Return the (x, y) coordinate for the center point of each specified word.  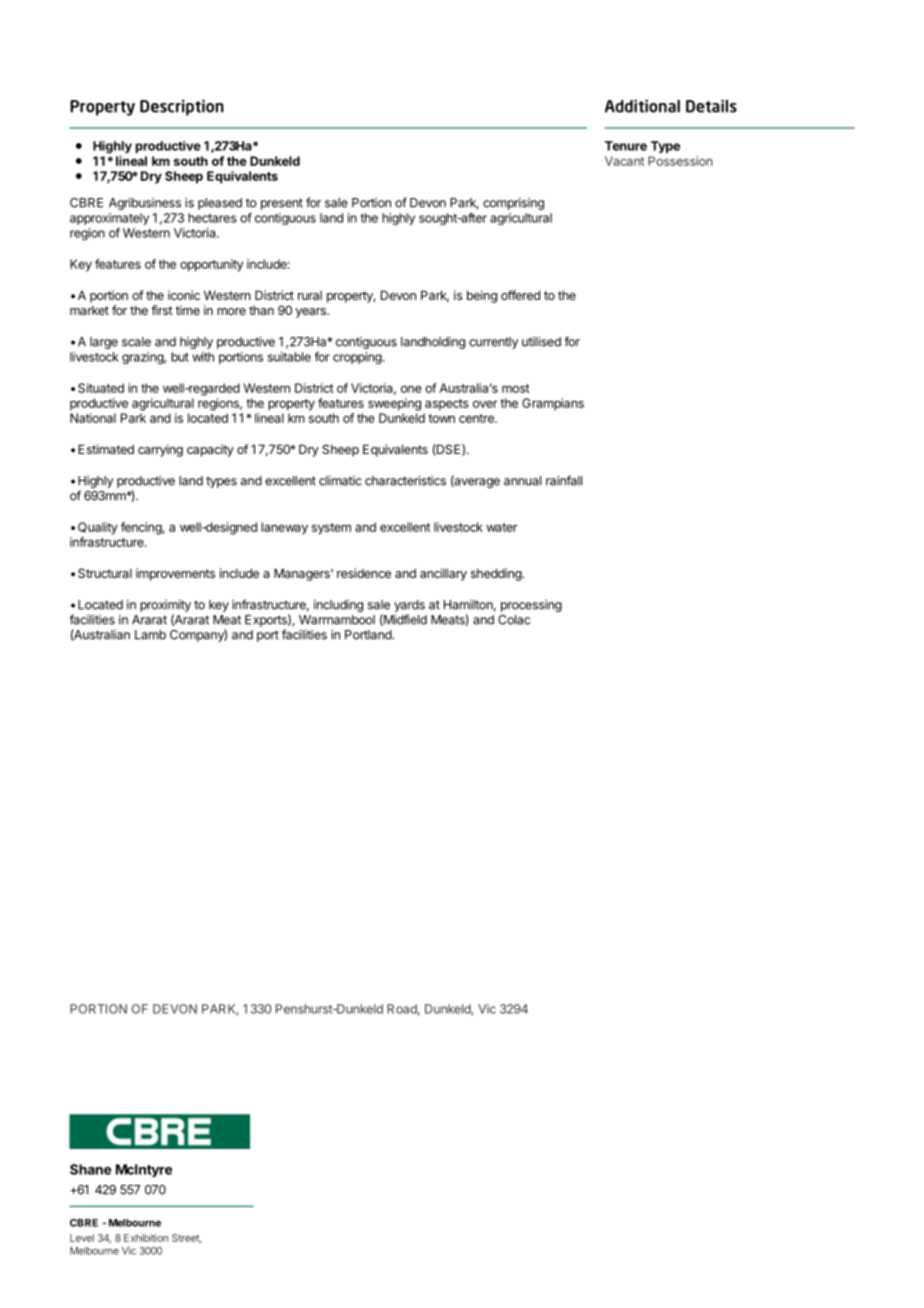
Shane (91, 1169)
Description (182, 108)
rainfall (564, 480)
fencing (142, 528)
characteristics (405, 480)
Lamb (150, 635)
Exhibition (146, 1238)
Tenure (626, 146)
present (282, 204)
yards (409, 606)
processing (531, 606)
